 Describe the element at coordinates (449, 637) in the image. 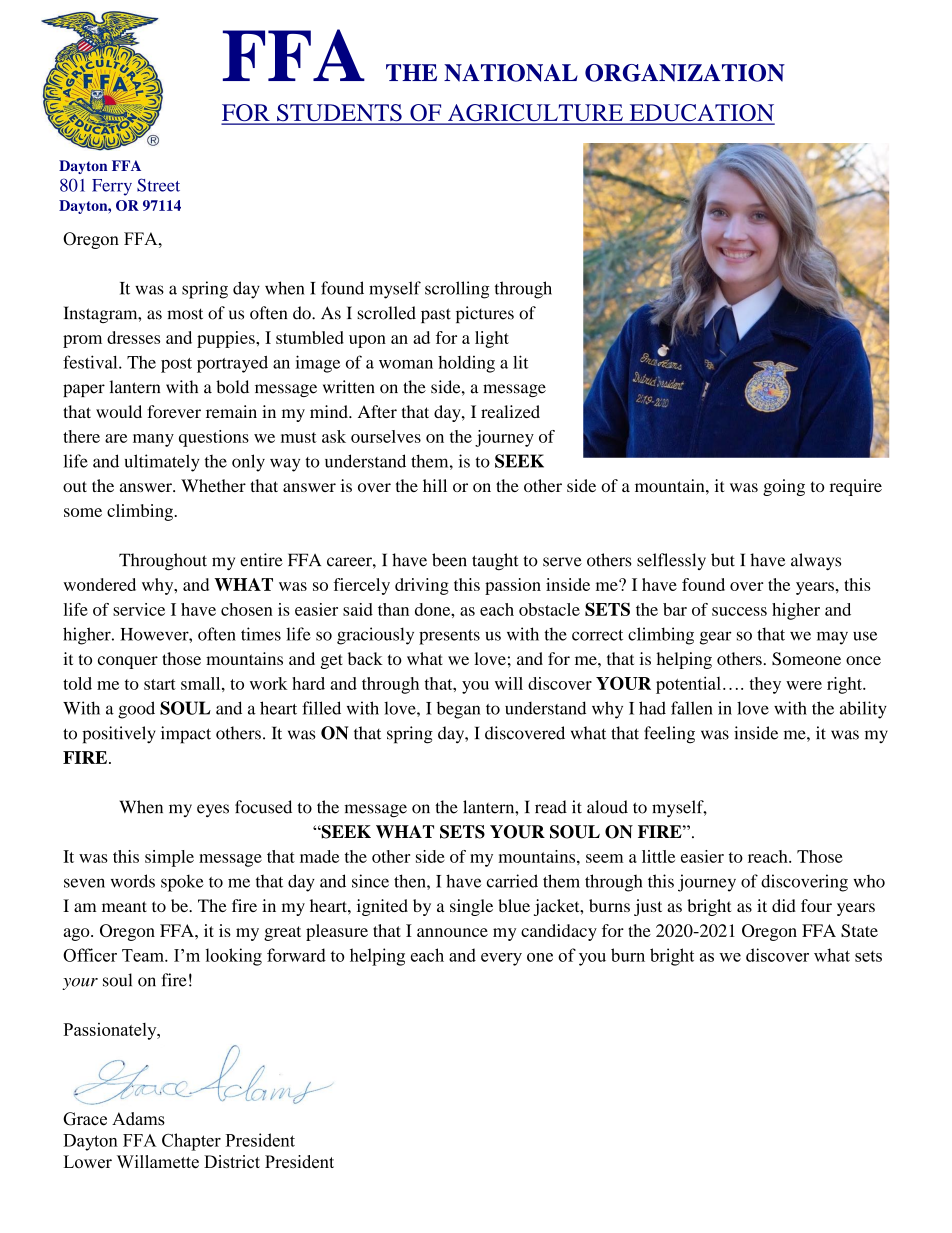

I see `presents` at that location.
